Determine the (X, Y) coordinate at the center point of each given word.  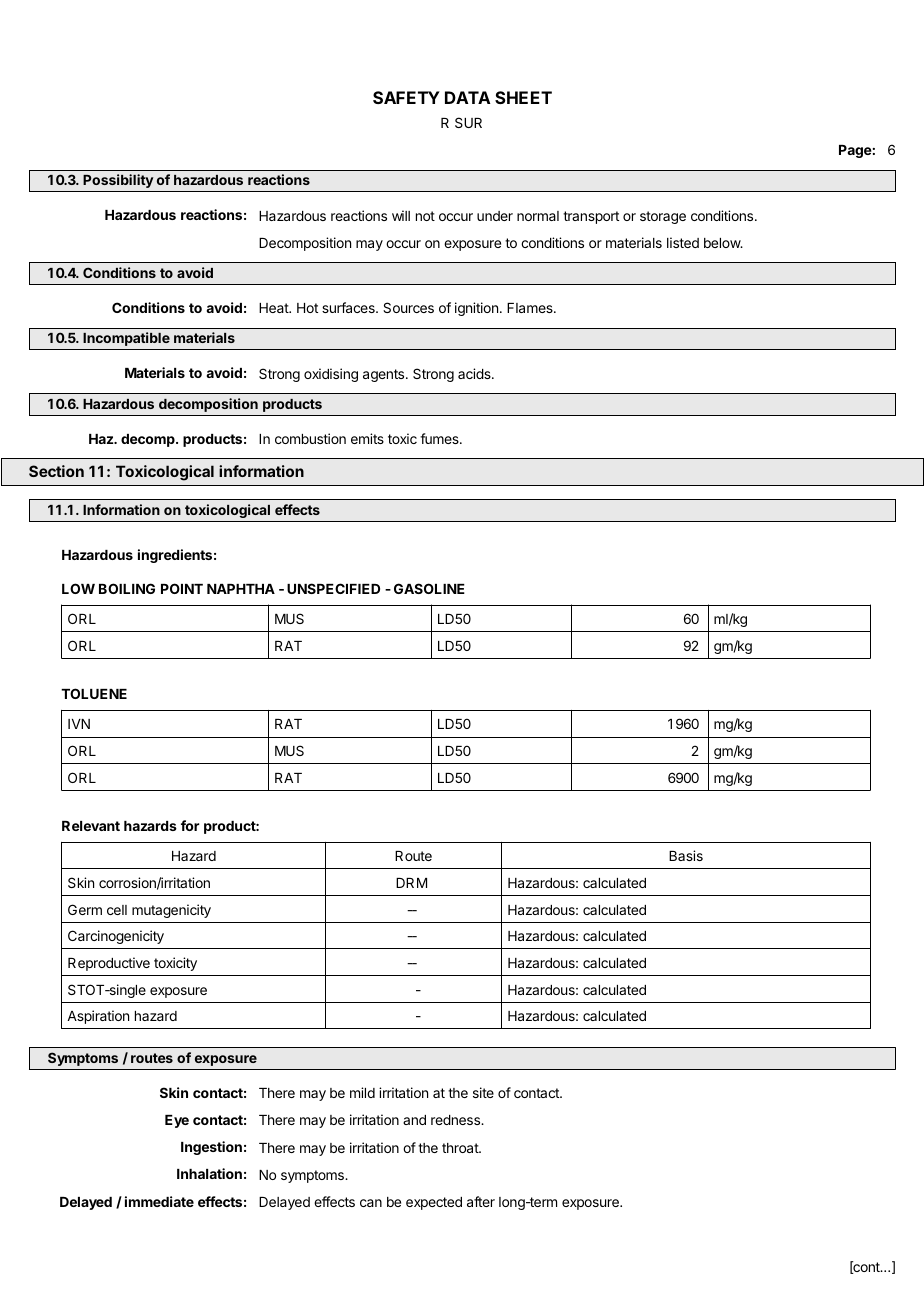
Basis (686, 855)
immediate (159, 1201)
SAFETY (406, 97)
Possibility (118, 181)
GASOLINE (429, 588)
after (481, 1201)
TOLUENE (94, 693)
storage (663, 217)
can (371, 1203)
